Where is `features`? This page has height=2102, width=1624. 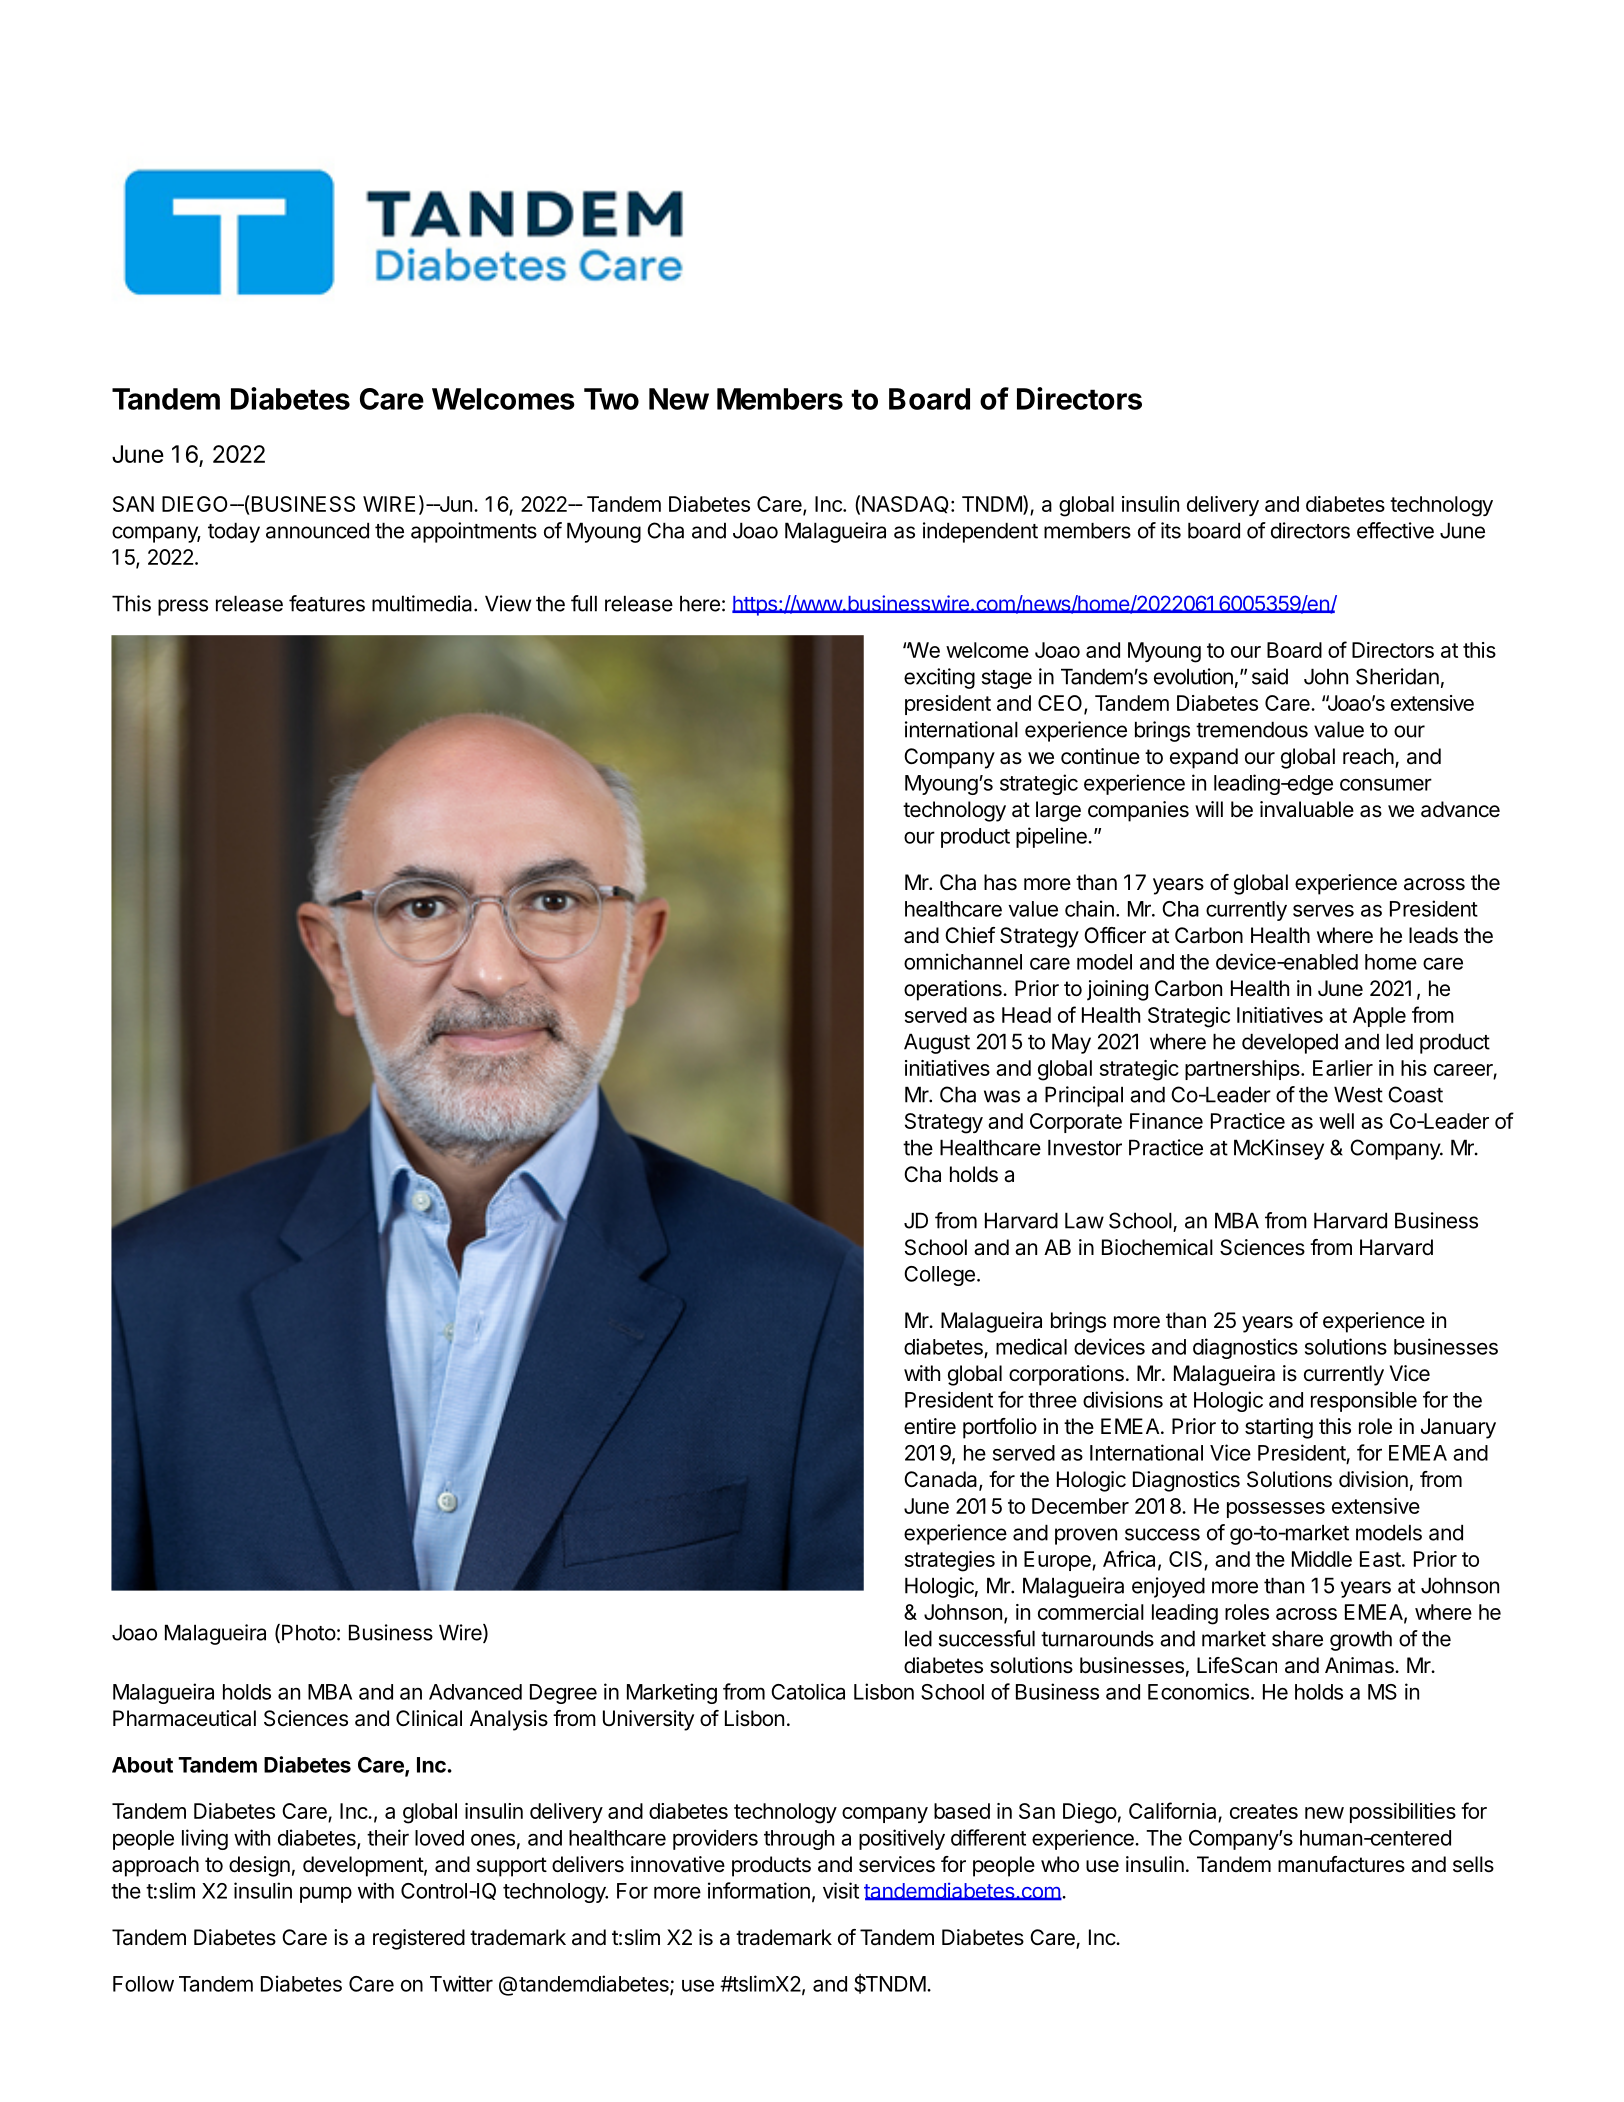
features is located at coordinates (327, 603).
